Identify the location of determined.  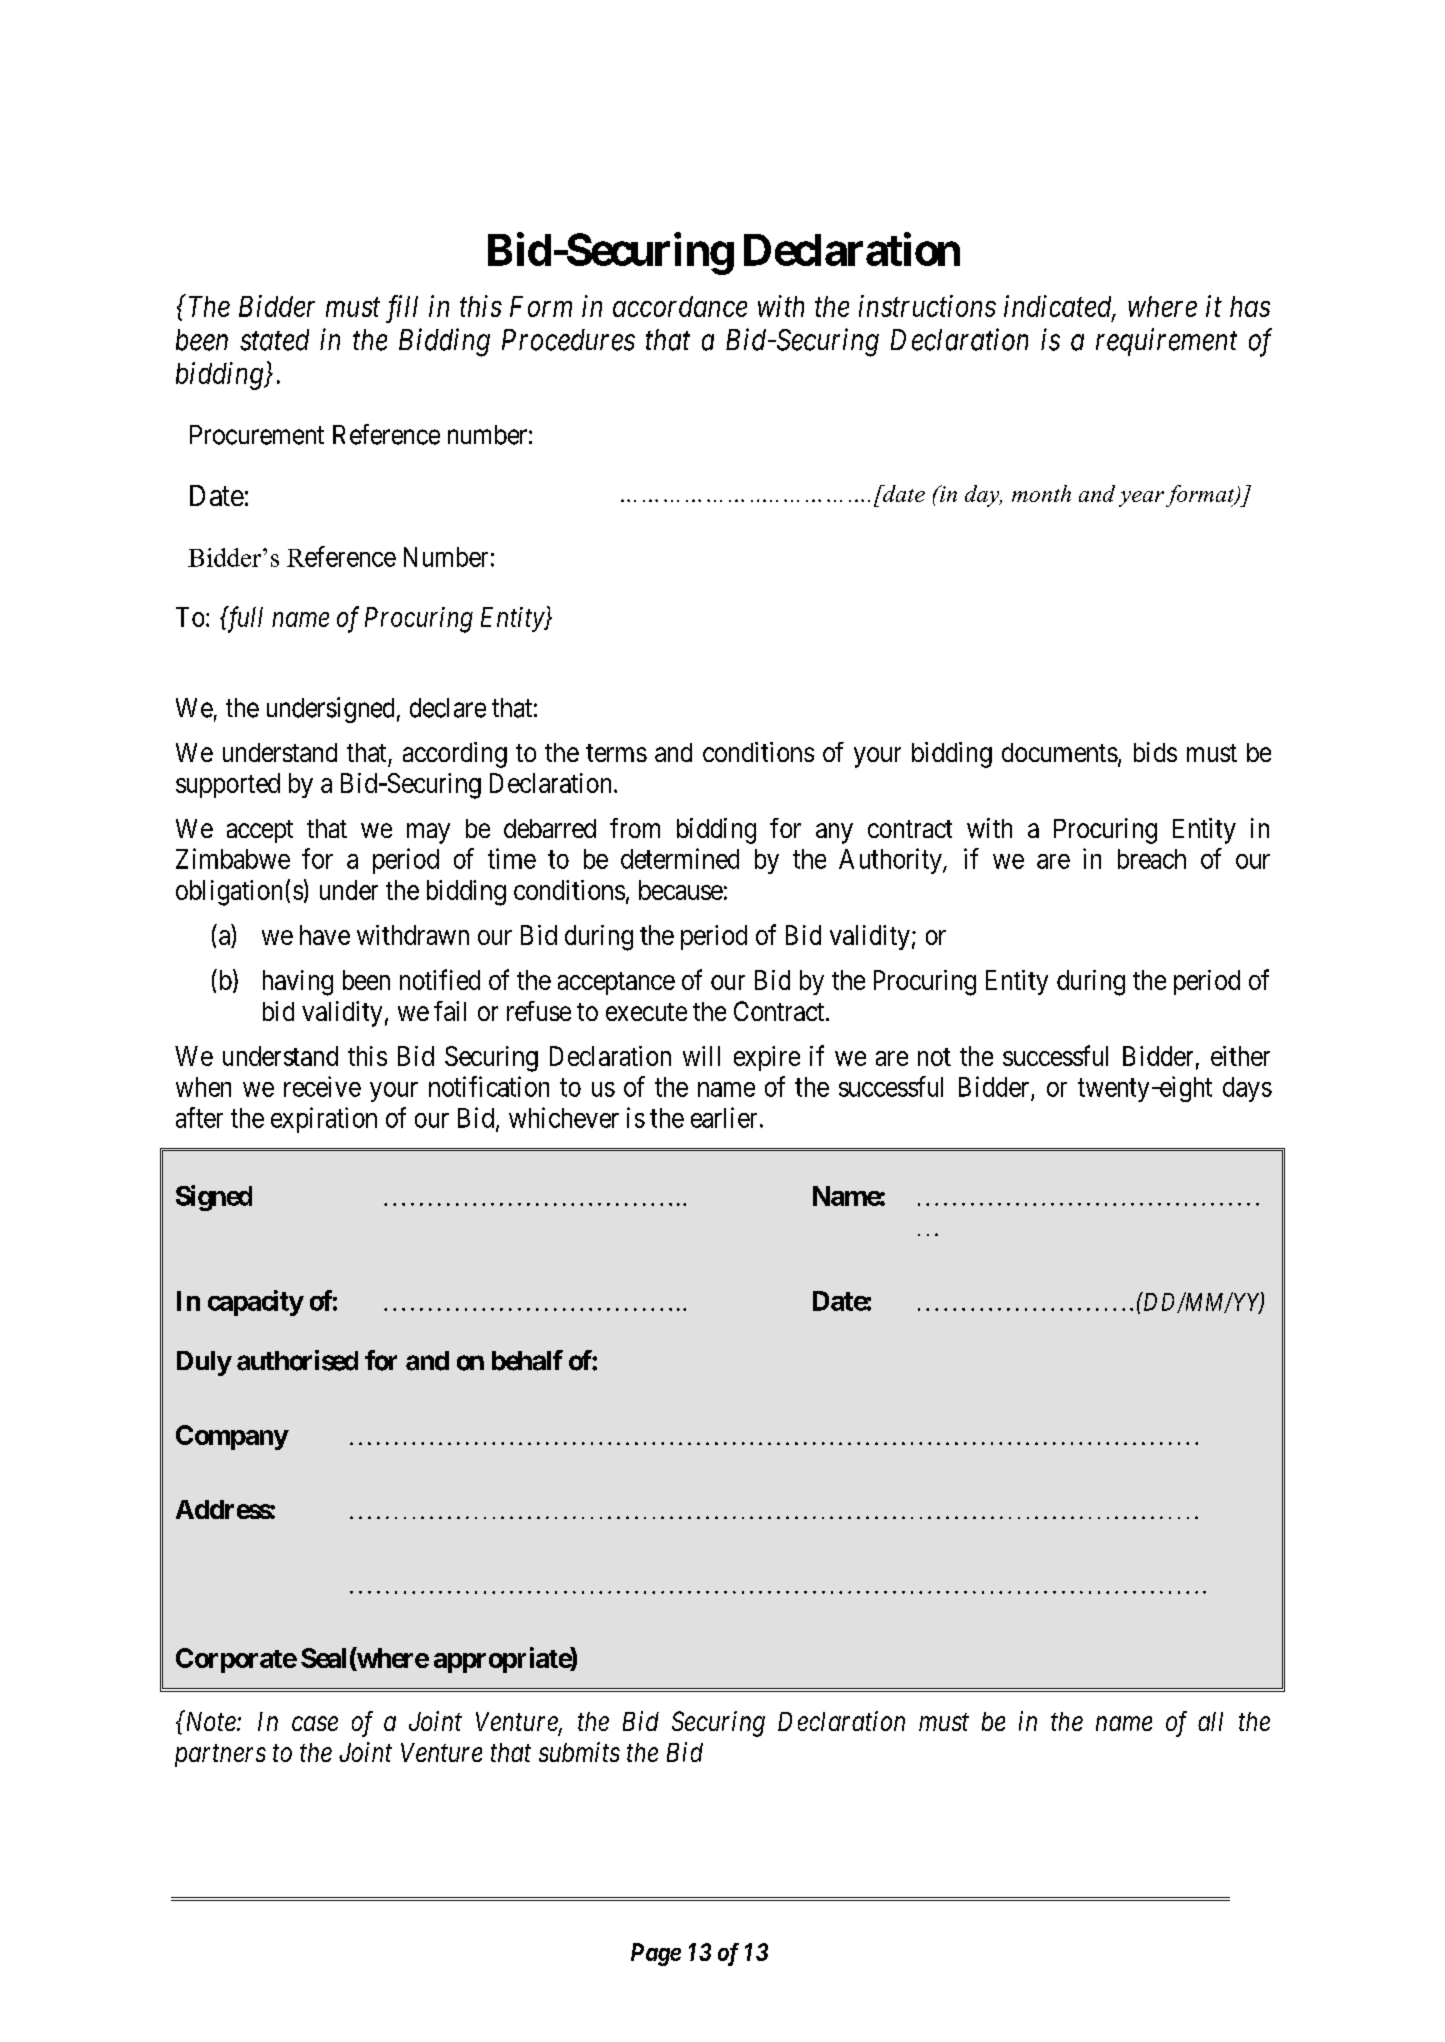
(680, 858).
